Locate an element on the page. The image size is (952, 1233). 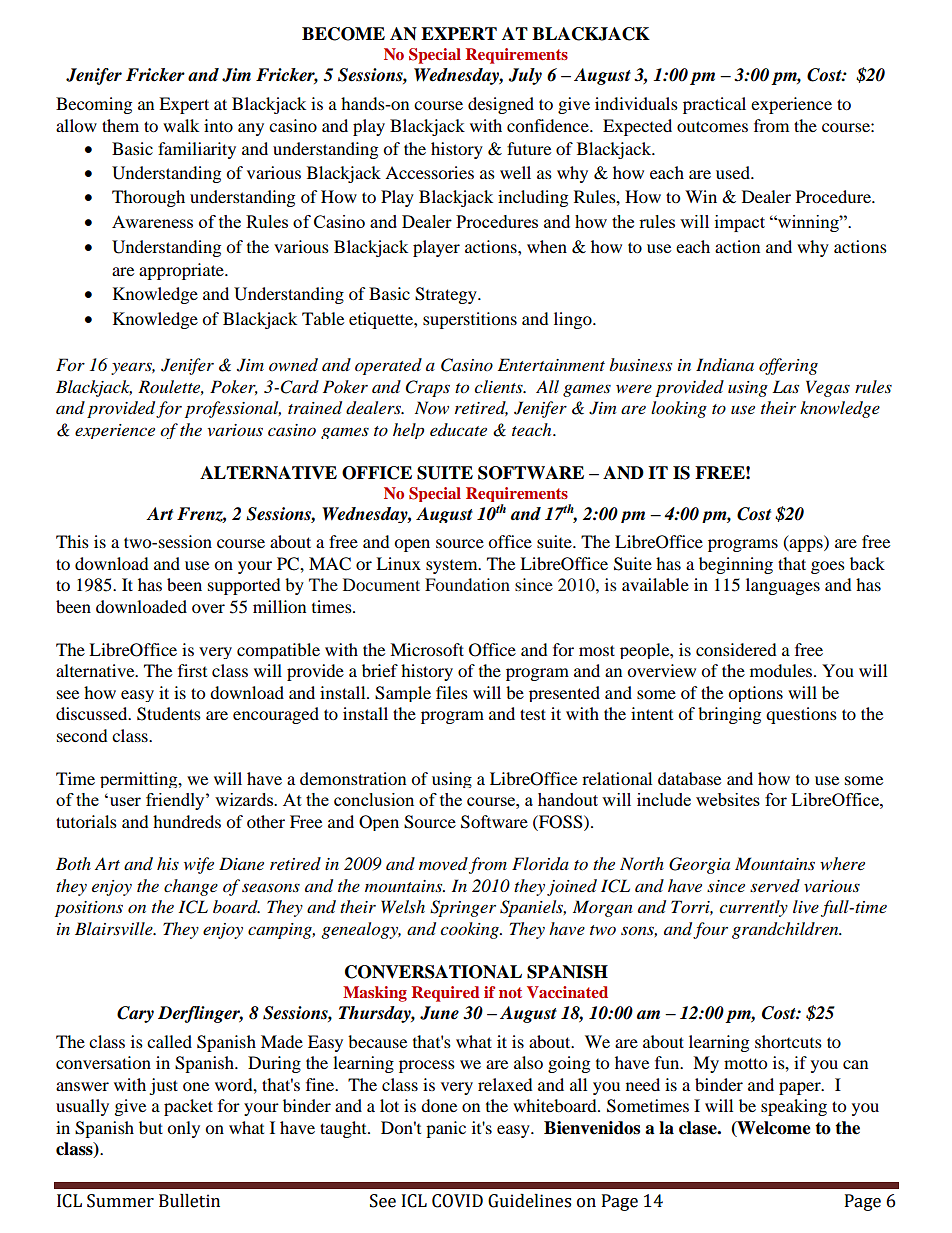
only is located at coordinates (183, 1129).
